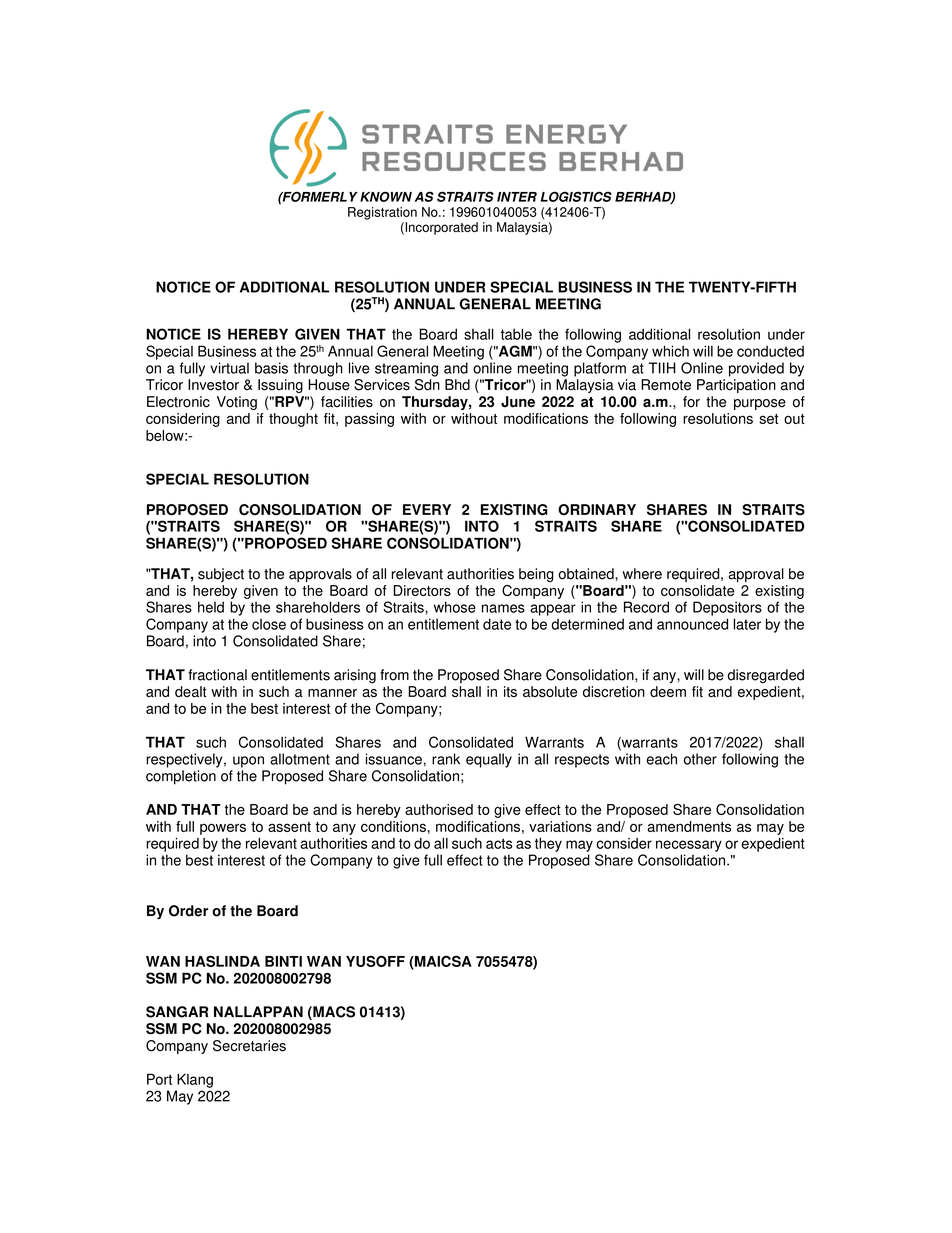  What do you see at coordinates (700, 759) in the screenshot?
I see `other` at bounding box center [700, 759].
